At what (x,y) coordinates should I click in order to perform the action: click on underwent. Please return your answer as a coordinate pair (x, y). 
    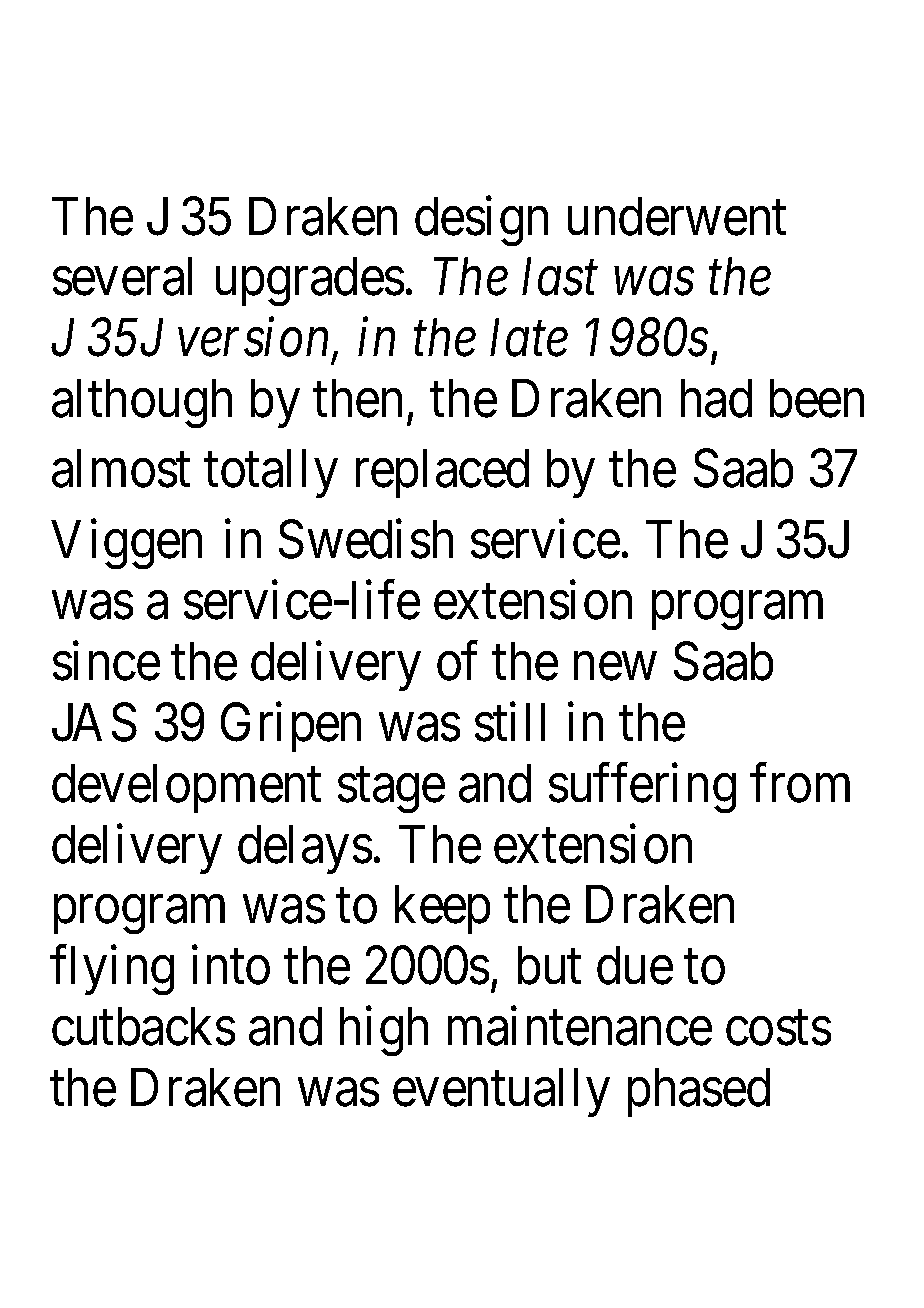
    Looking at the image, I should click on (677, 216).
